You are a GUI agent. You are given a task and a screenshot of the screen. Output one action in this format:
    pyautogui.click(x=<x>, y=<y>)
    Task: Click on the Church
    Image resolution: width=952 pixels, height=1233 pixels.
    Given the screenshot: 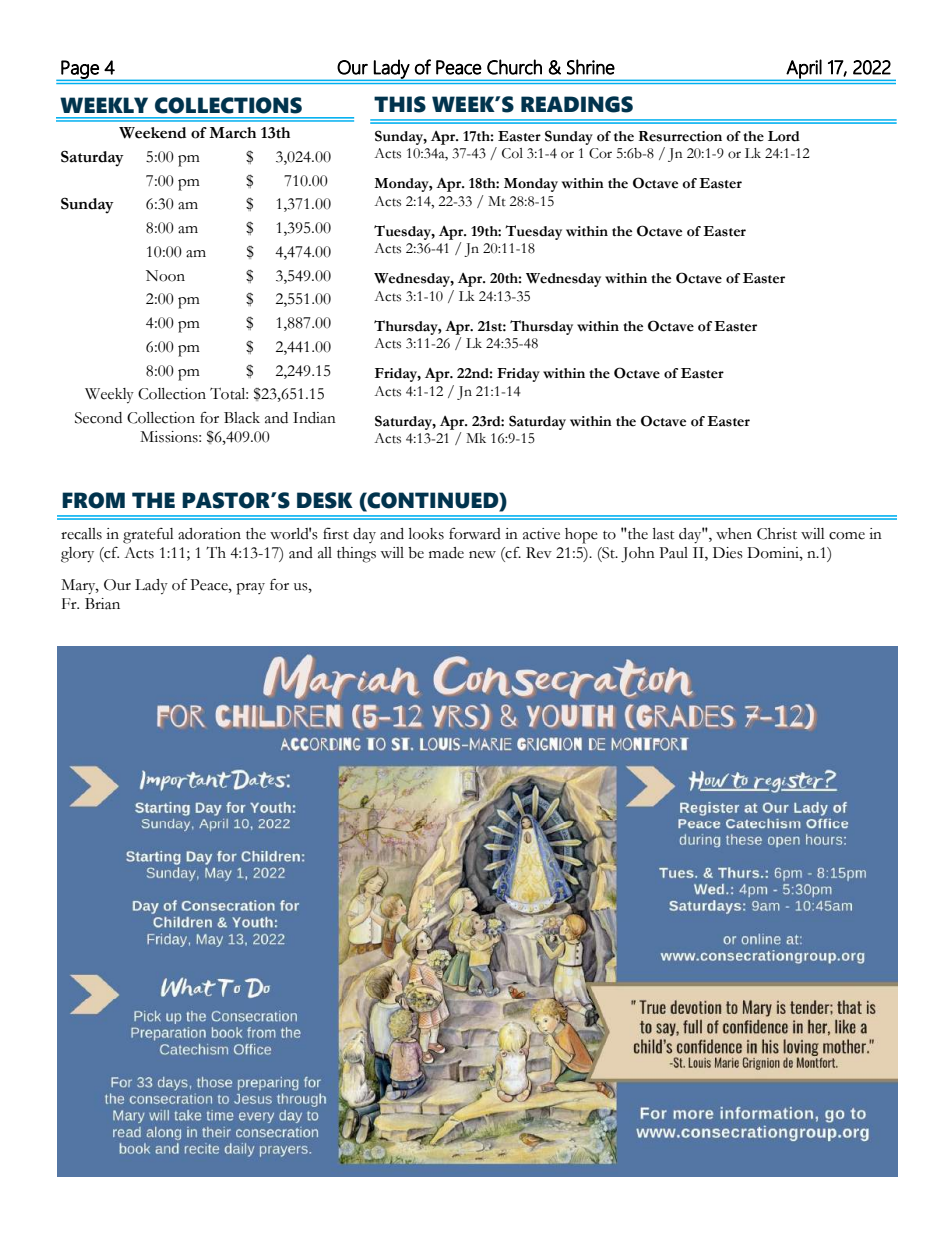 What is the action you would take?
    pyautogui.click(x=514, y=67)
